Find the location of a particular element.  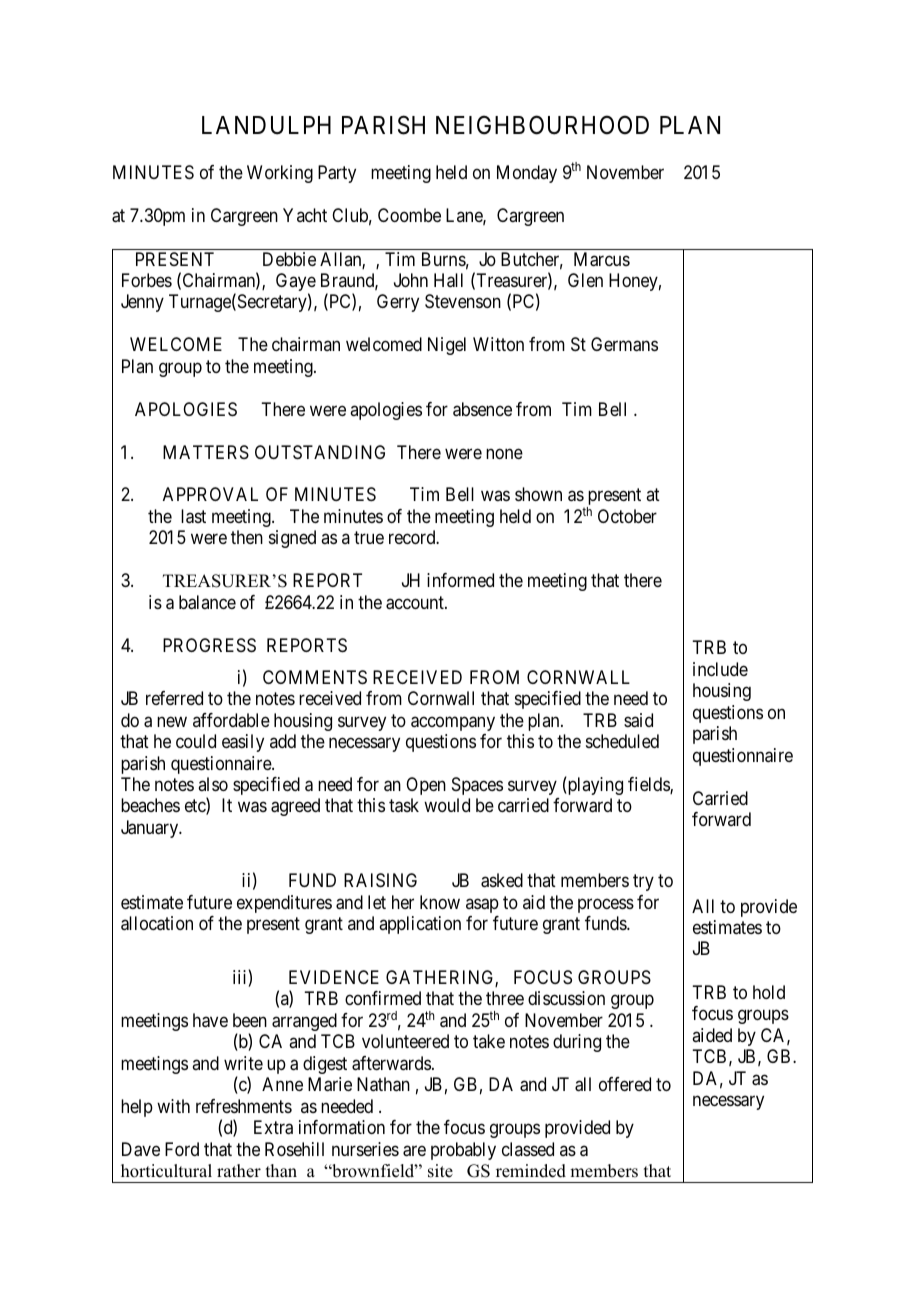

account is located at coordinates (416, 603).
